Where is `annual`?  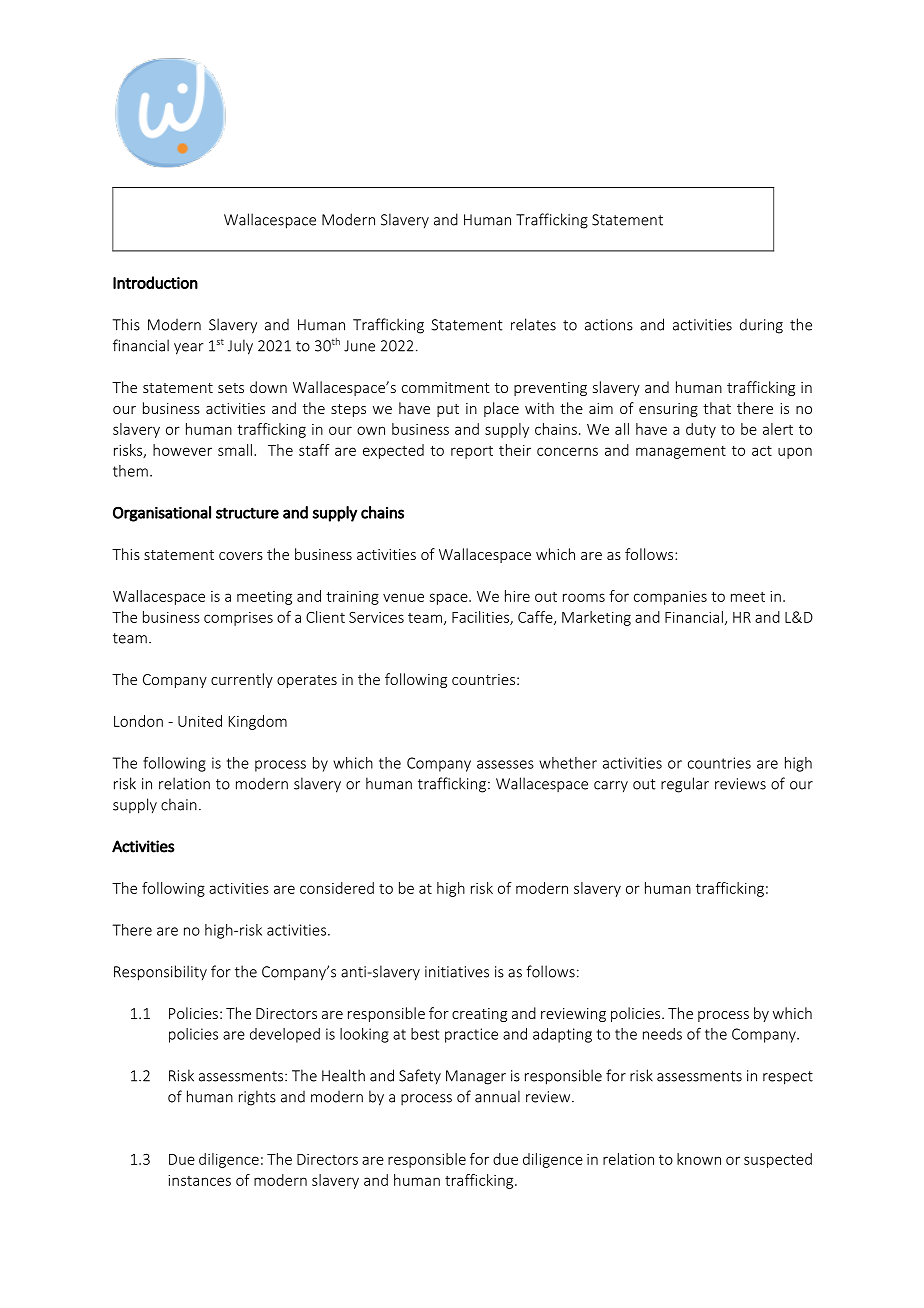
annual is located at coordinates (497, 1096).
